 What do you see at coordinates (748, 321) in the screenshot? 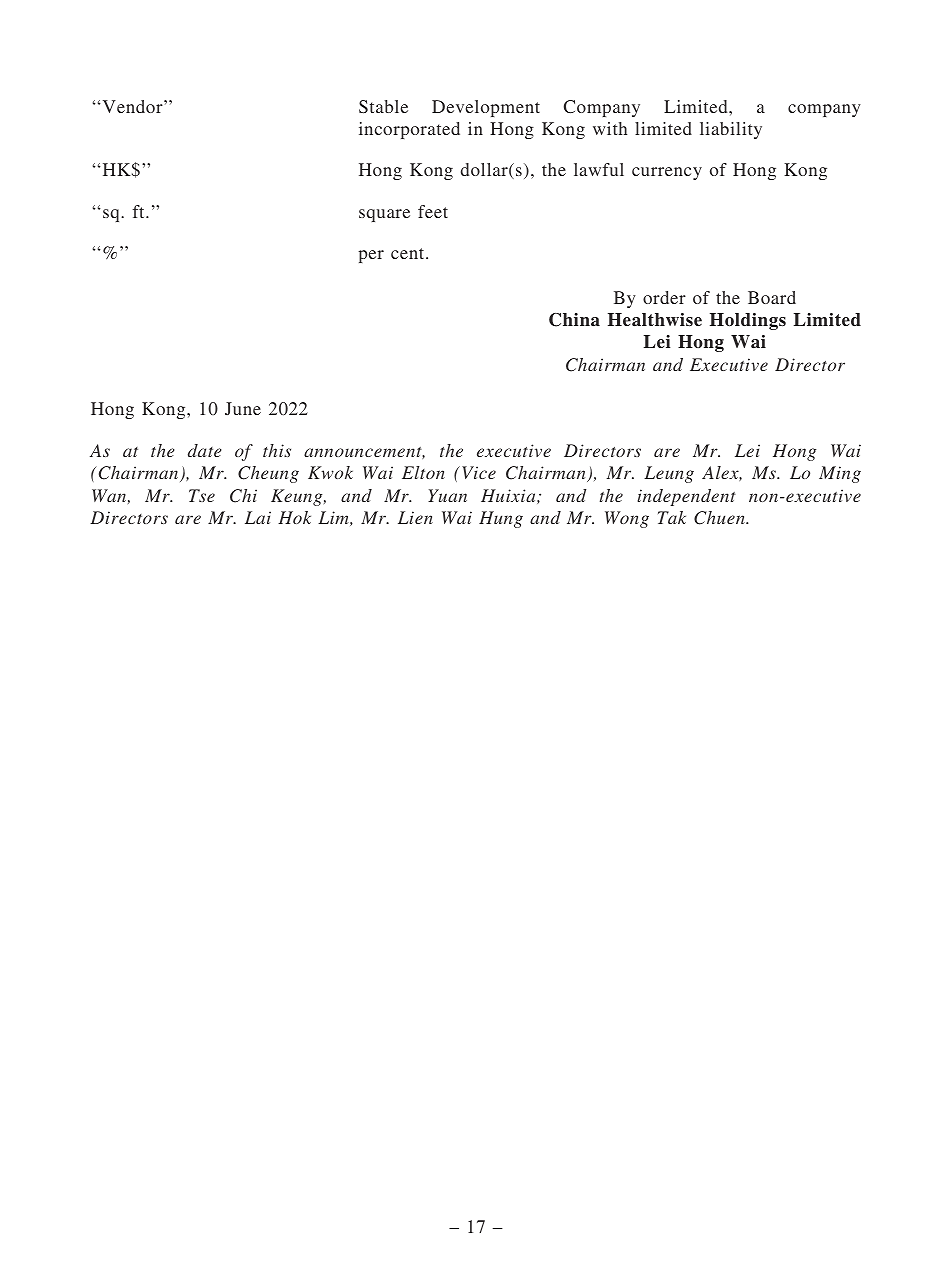
I see `Holdings` at bounding box center [748, 321].
